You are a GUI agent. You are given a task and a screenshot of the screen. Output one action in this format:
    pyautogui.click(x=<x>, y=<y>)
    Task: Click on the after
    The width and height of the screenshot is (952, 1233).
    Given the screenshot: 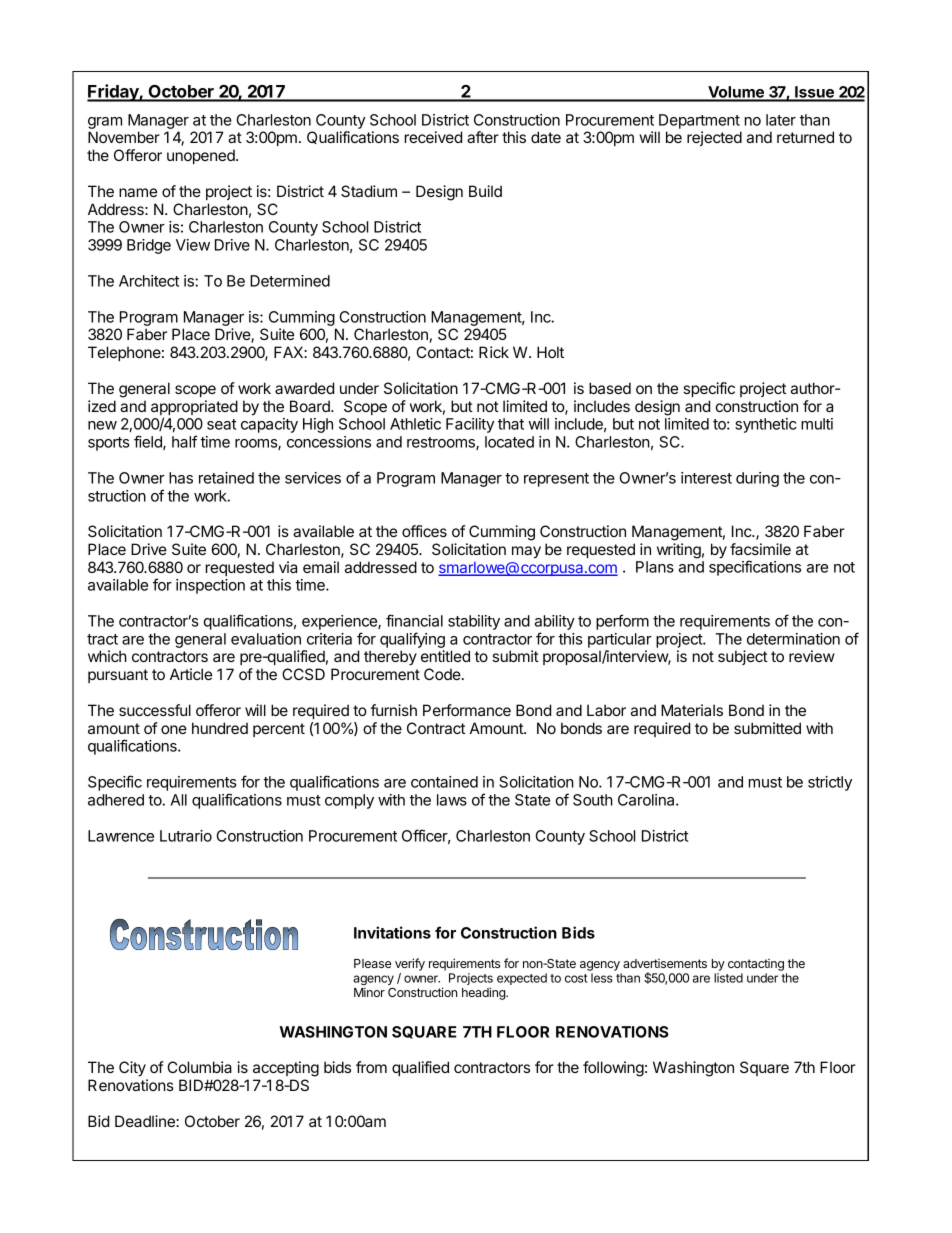 What is the action you would take?
    pyautogui.click(x=483, y=137)
